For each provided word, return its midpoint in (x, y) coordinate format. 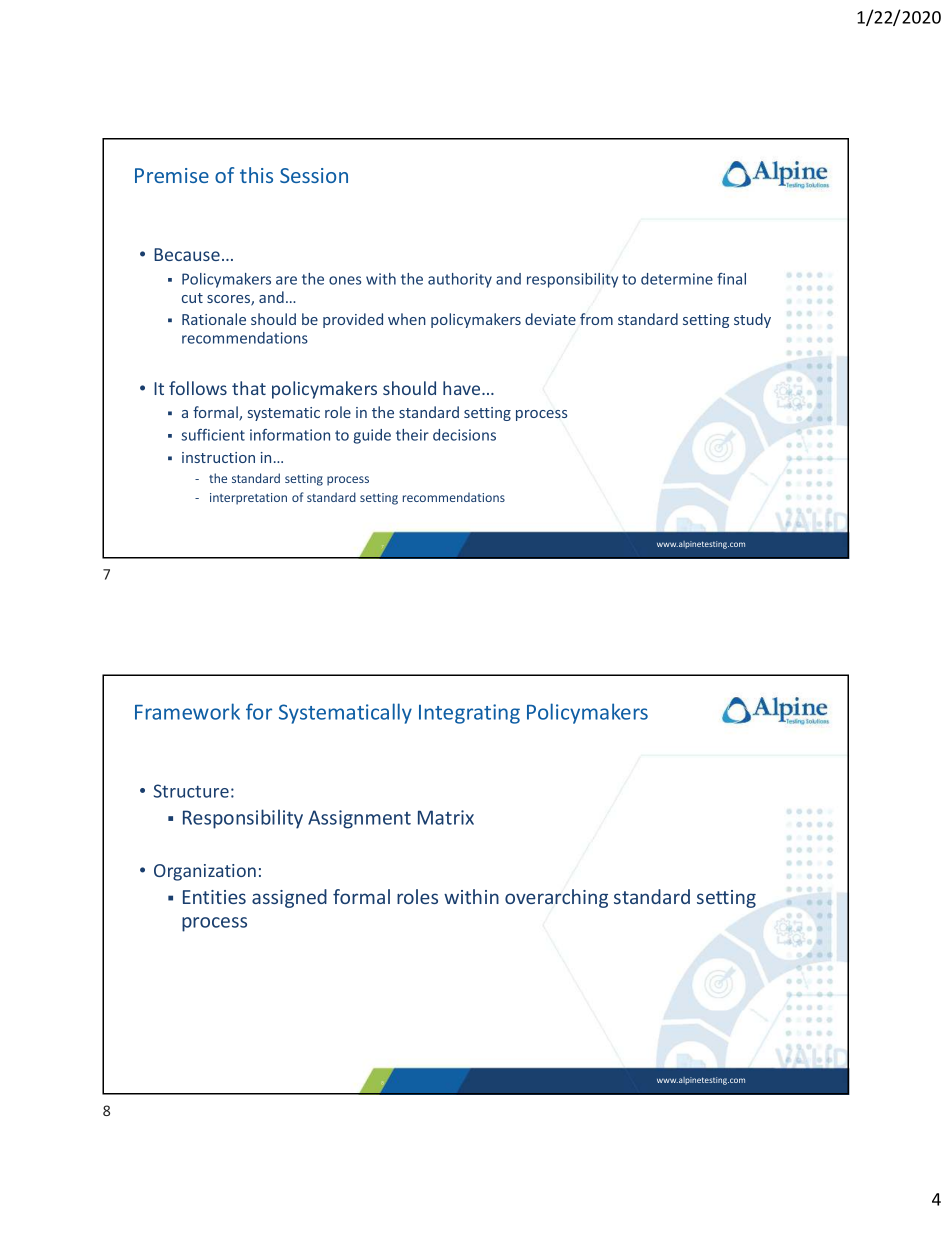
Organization (205, 872)
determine (677, 279)
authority (460, 280)
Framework (187, 711)
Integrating (469, 714)
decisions (464, 435)
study (752, 320)
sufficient (213, 435)
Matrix (446, 817)
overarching (556, 898)
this (256, 175)
